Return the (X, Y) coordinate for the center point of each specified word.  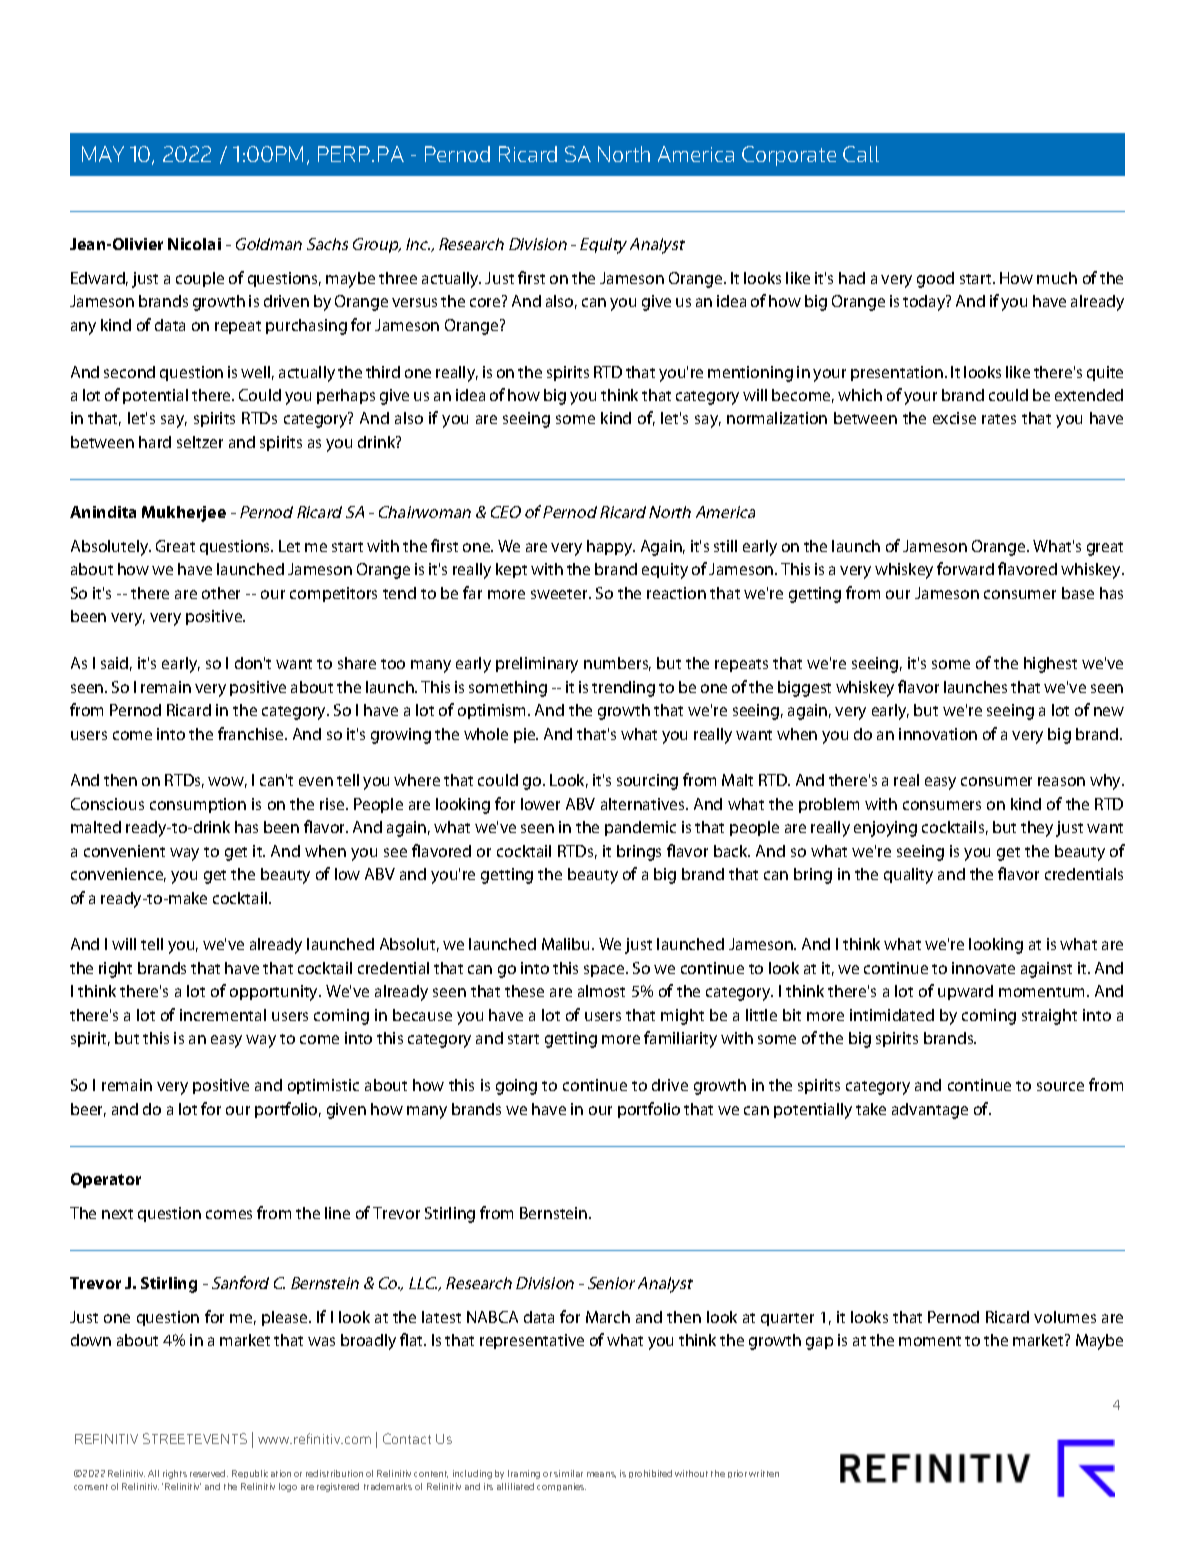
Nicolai (194, 244)
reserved (209, 1473)
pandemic (640, 828)
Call (861, 154)
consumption (198, 805)
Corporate (789, 156)
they (1037, 829)
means (601, 1475)
